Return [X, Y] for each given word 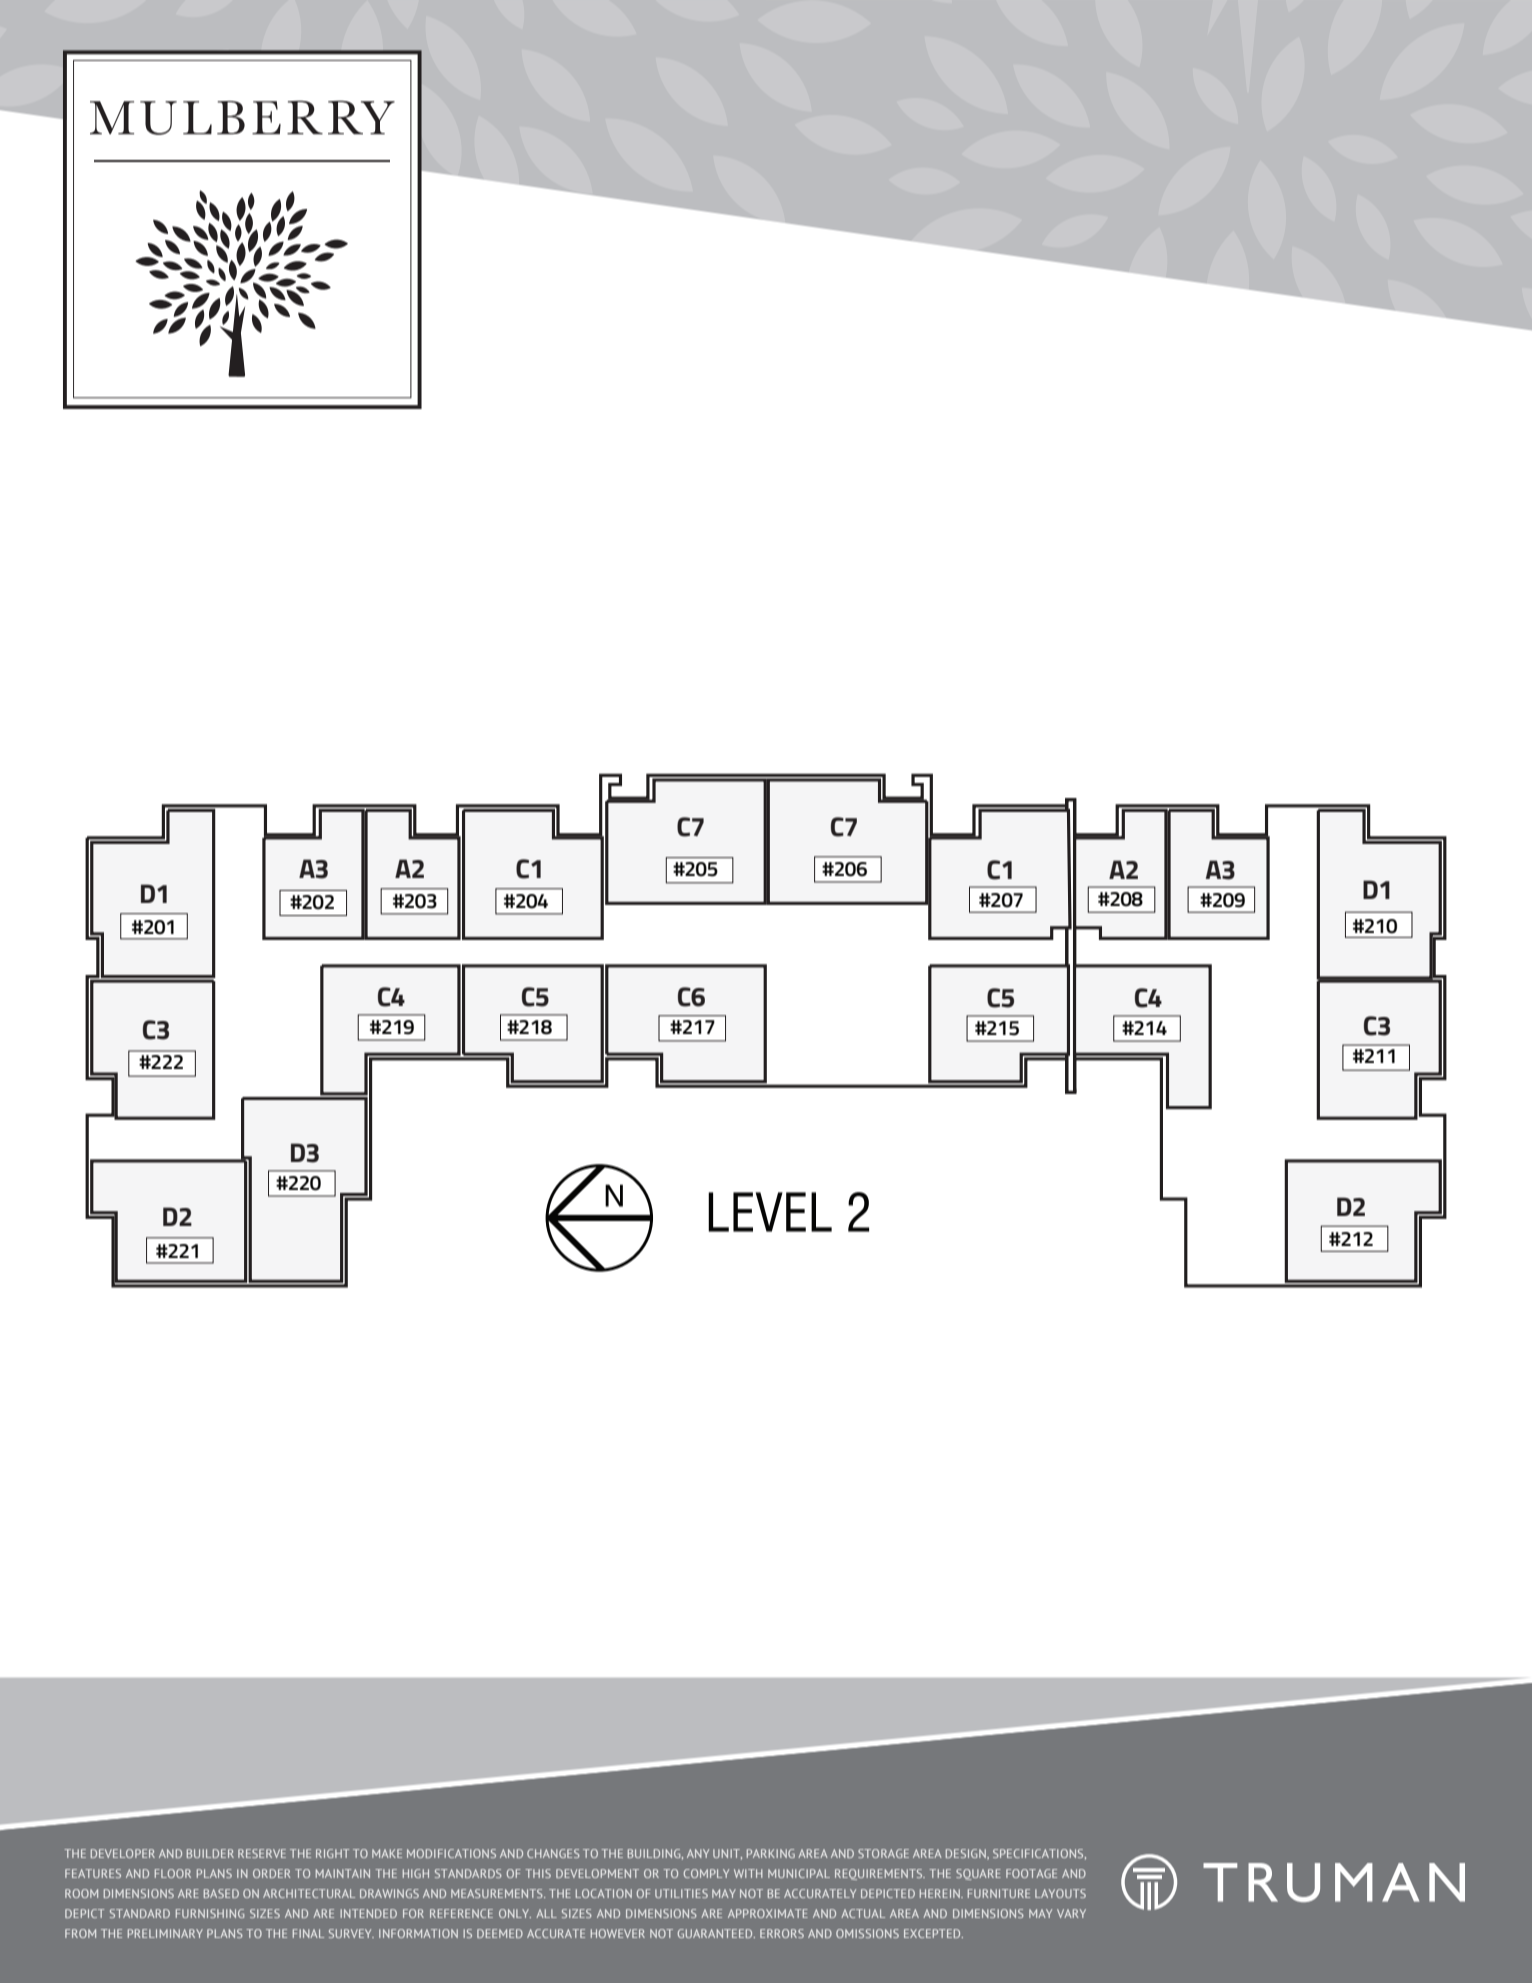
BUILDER [210, 1853]
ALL [546, 1913]
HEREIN [941, 1893]
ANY [698, 1853]
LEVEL [770, 1212]
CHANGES [553, 1853]
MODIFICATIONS [451, 1853]
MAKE [387, 1853]
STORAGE [883, 1853]
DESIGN [967, 1854]
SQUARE [978, 1874]
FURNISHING [210, 1913]
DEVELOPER [123, 1853]
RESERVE [262, 1853]
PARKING [771, 1853]
